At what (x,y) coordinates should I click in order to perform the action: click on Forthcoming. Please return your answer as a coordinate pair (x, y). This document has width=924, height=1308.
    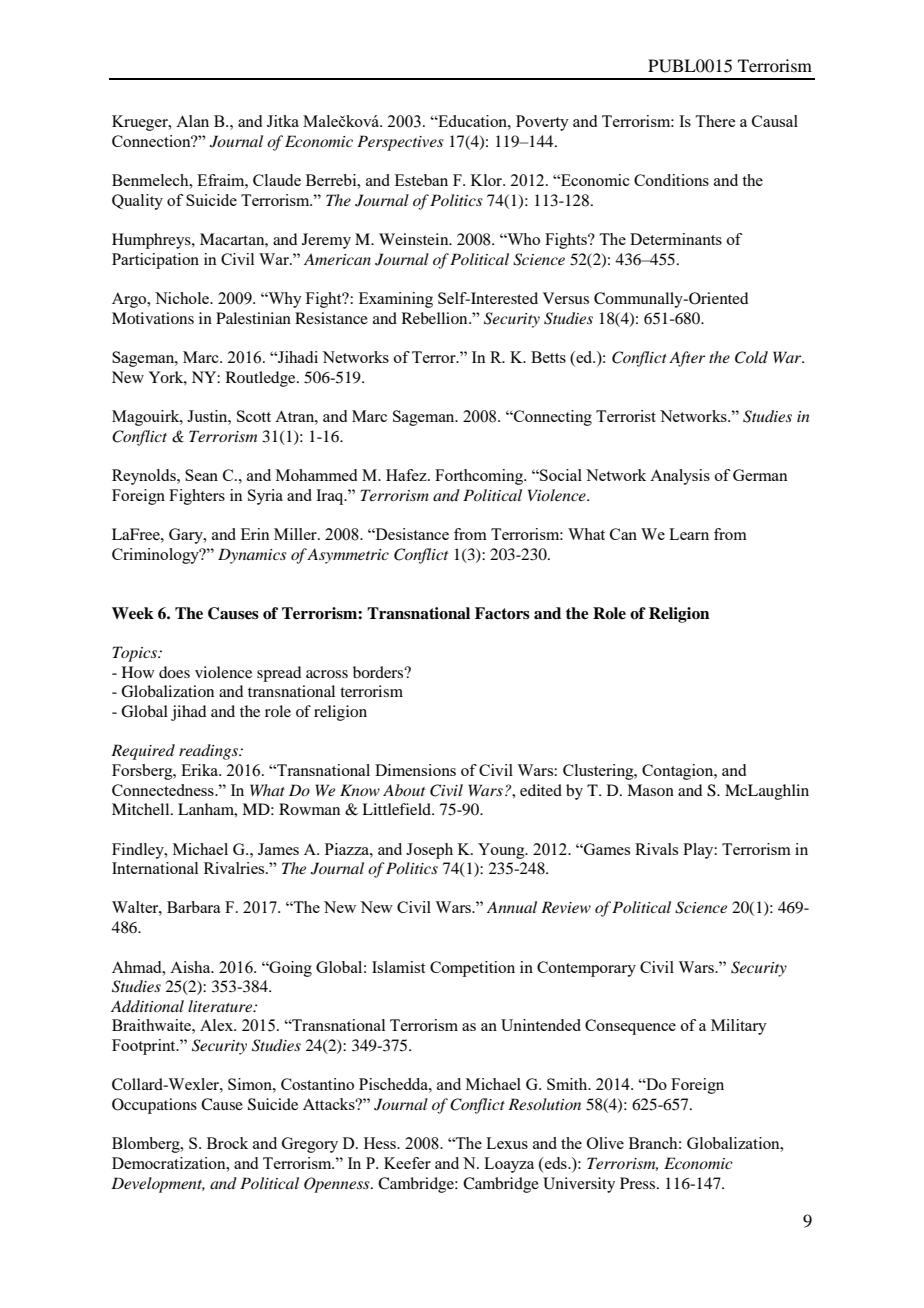
    Looking at the image, I should click on (480, 477).
